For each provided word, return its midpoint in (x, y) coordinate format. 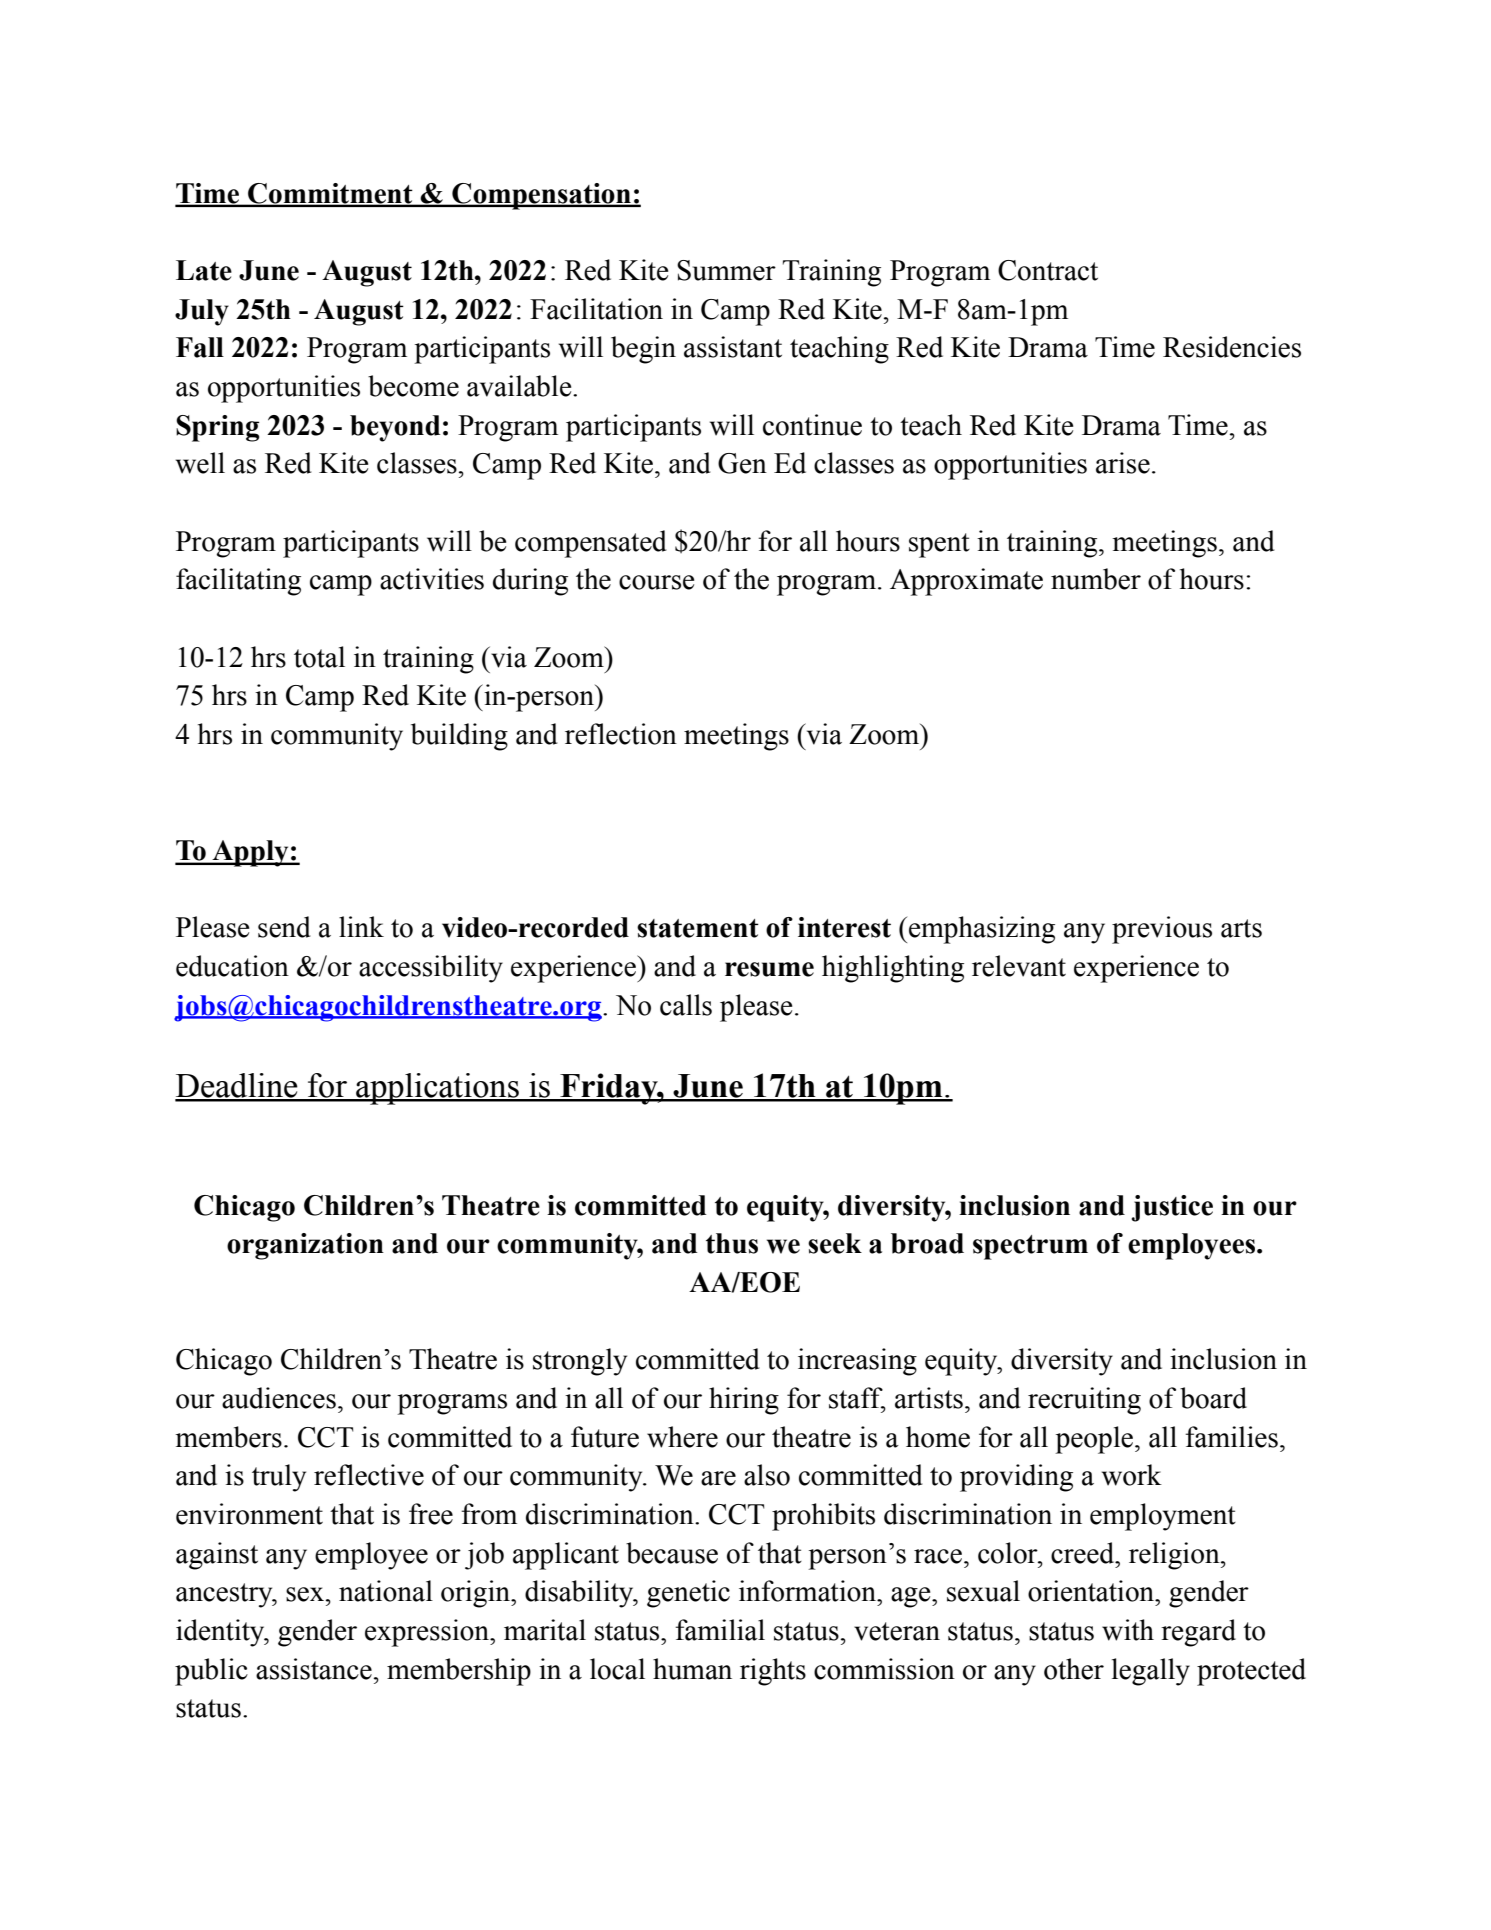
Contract (1048, 270)
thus (732, 1243)
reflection (621, 734)
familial (720, 1630)
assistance (314, 1669)
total (319, 657)
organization (305, 1246)
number (1096, 579)
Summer (726, 270)
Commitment (330, 194)
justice (1172, 1208)
